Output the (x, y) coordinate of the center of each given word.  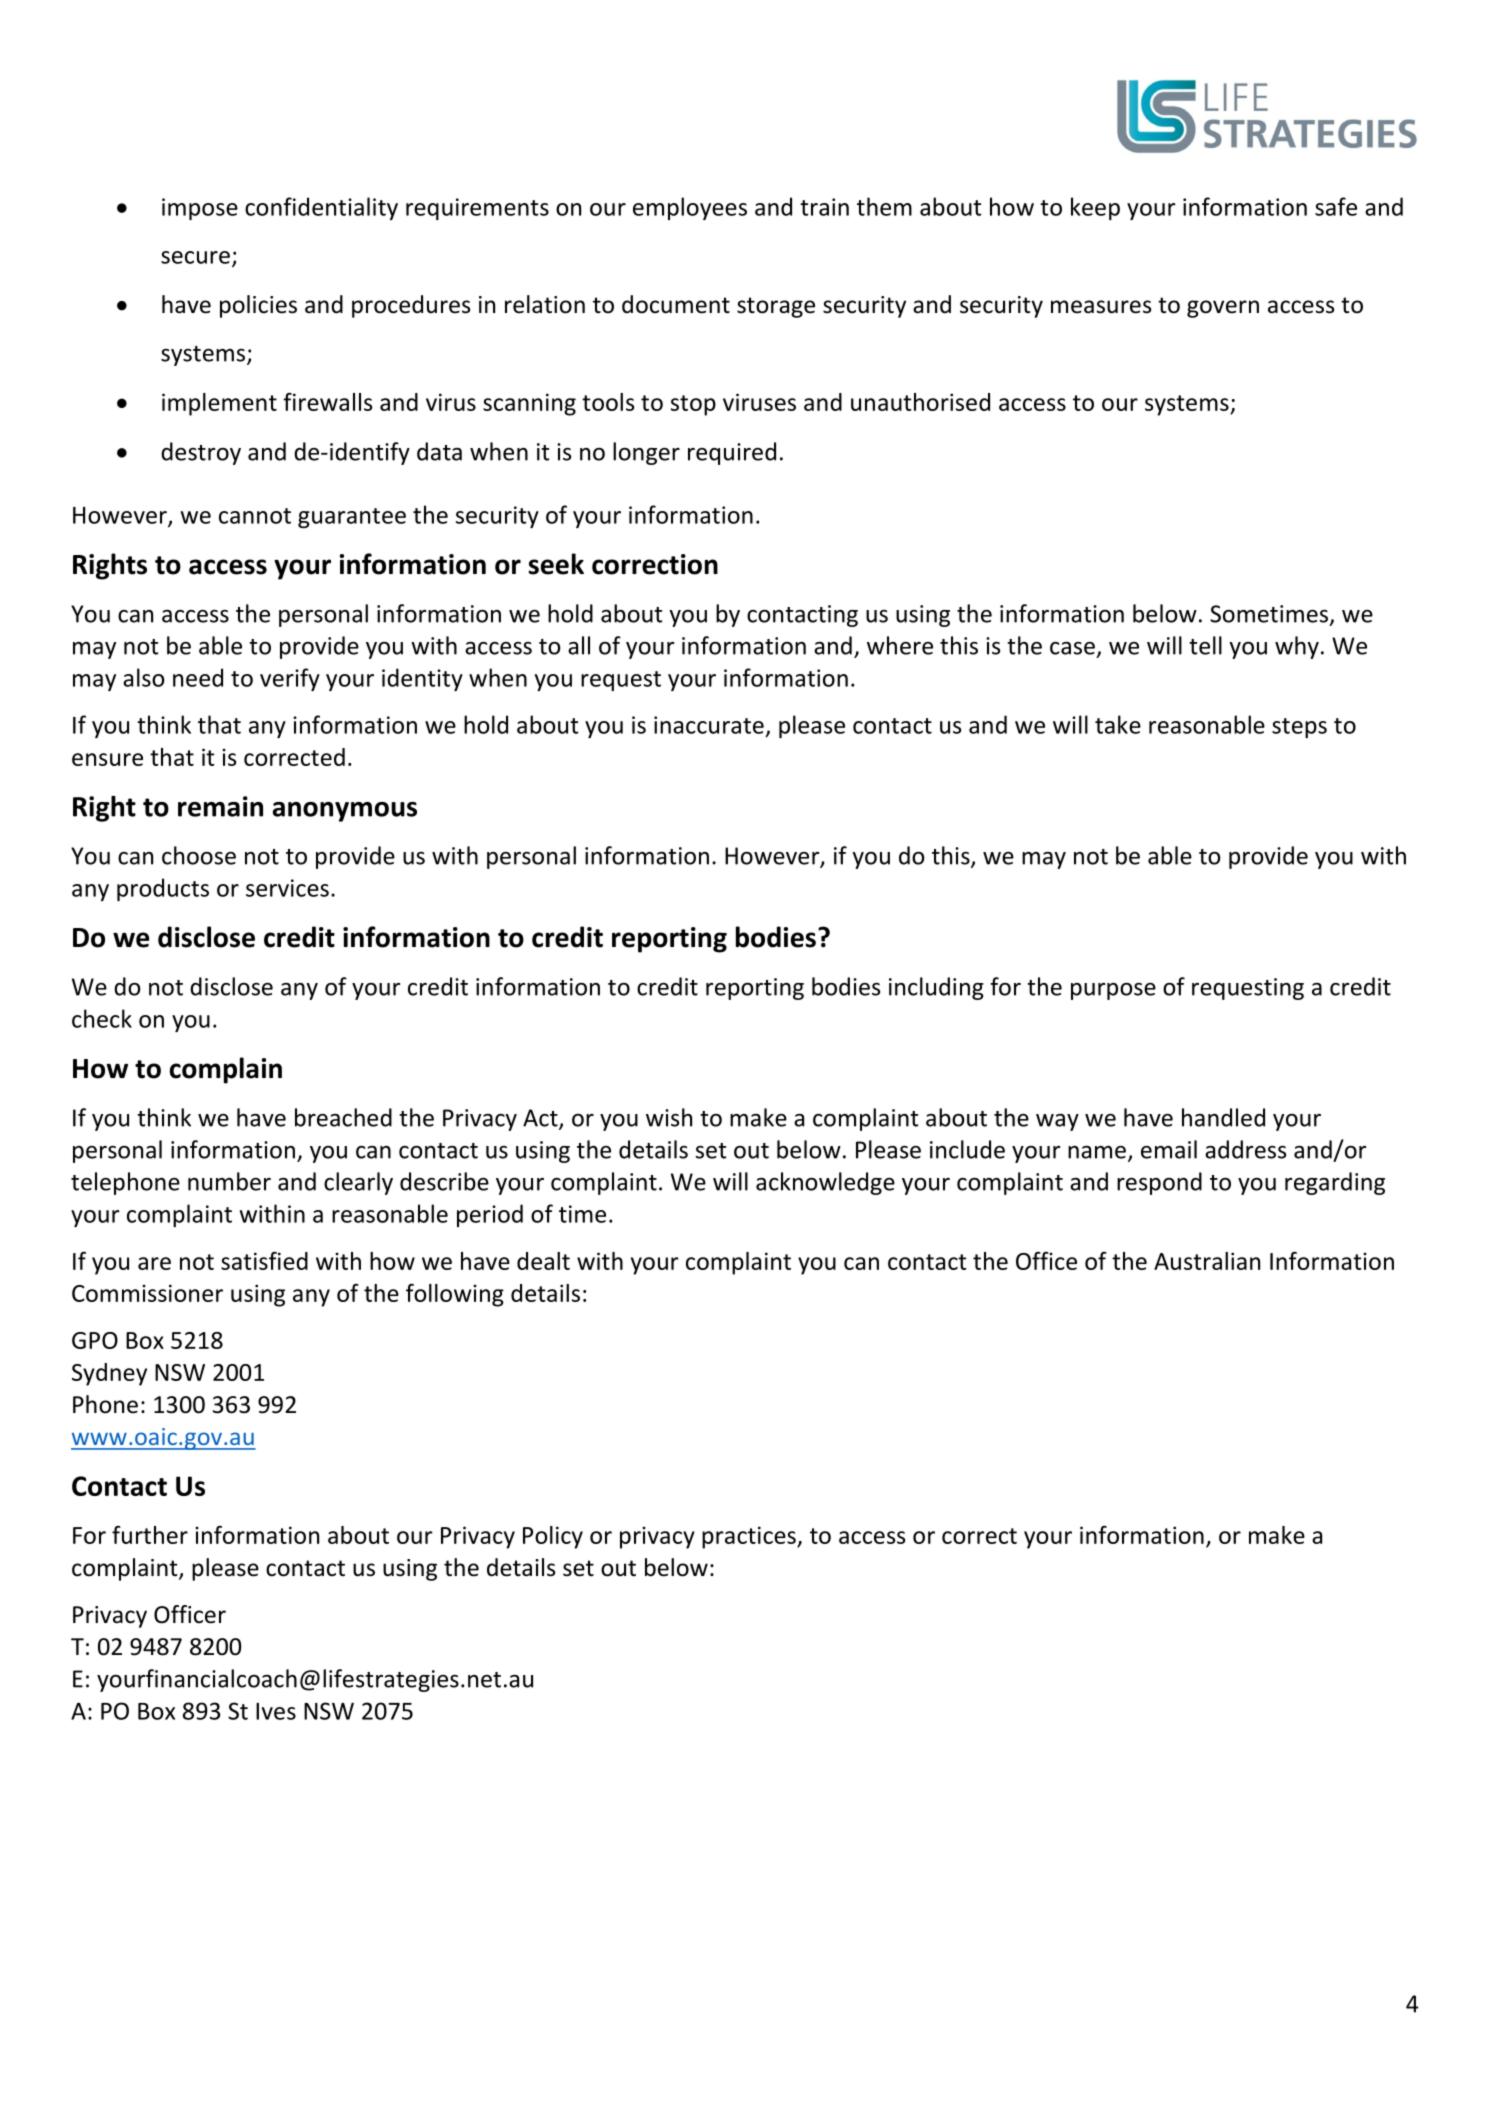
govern (1223, 309)
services (287, 888)
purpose (1113, 991)
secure (195, 257)
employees (690, 208)
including (936, 988)
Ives (276, 1711)
